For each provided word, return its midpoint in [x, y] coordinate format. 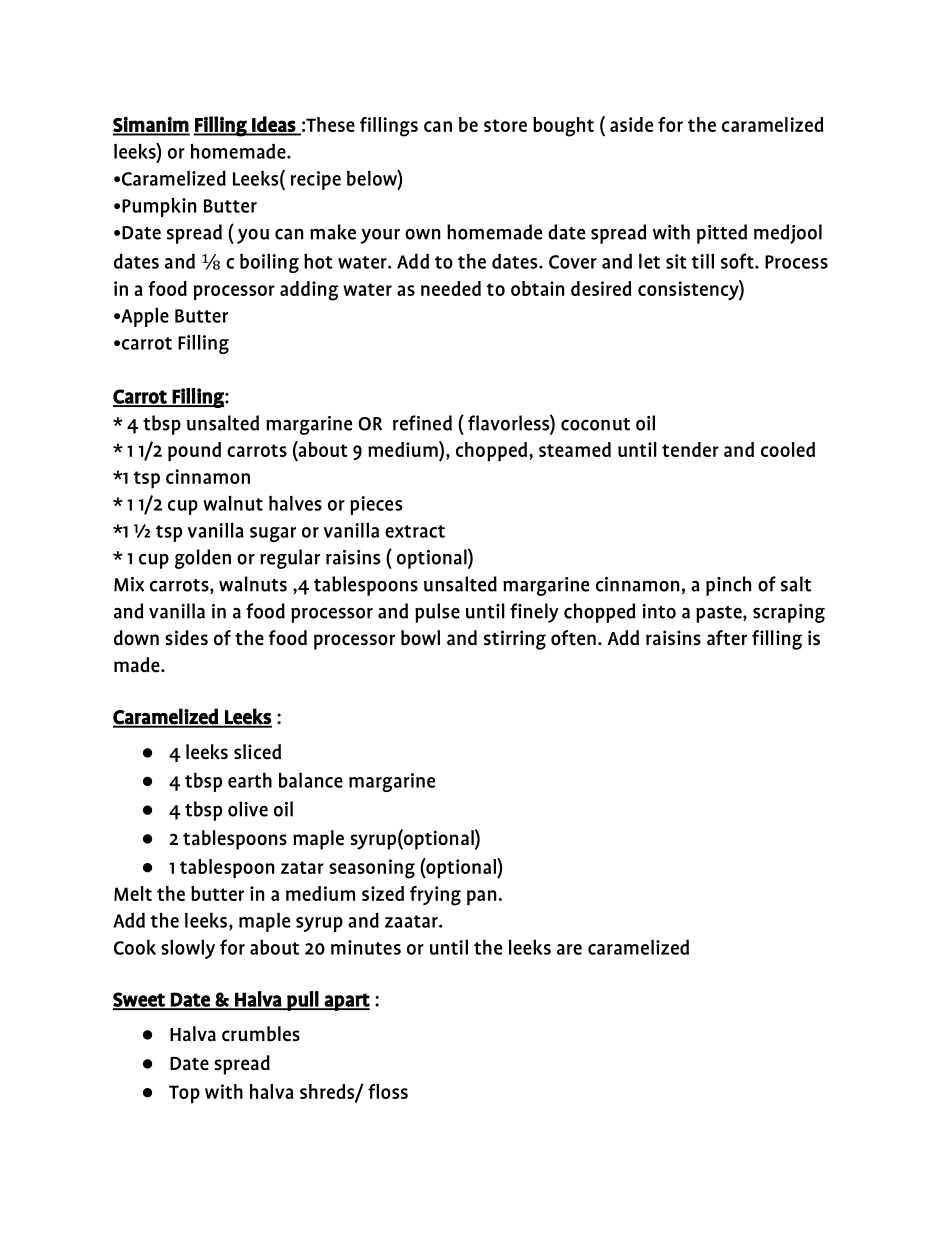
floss [388, 1091]
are [569, 949]
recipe [316, 180]
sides [186, 638]
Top [184, 1094]
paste [720, 614]
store [505, 125]
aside [631, 124]
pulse [437, 613]
